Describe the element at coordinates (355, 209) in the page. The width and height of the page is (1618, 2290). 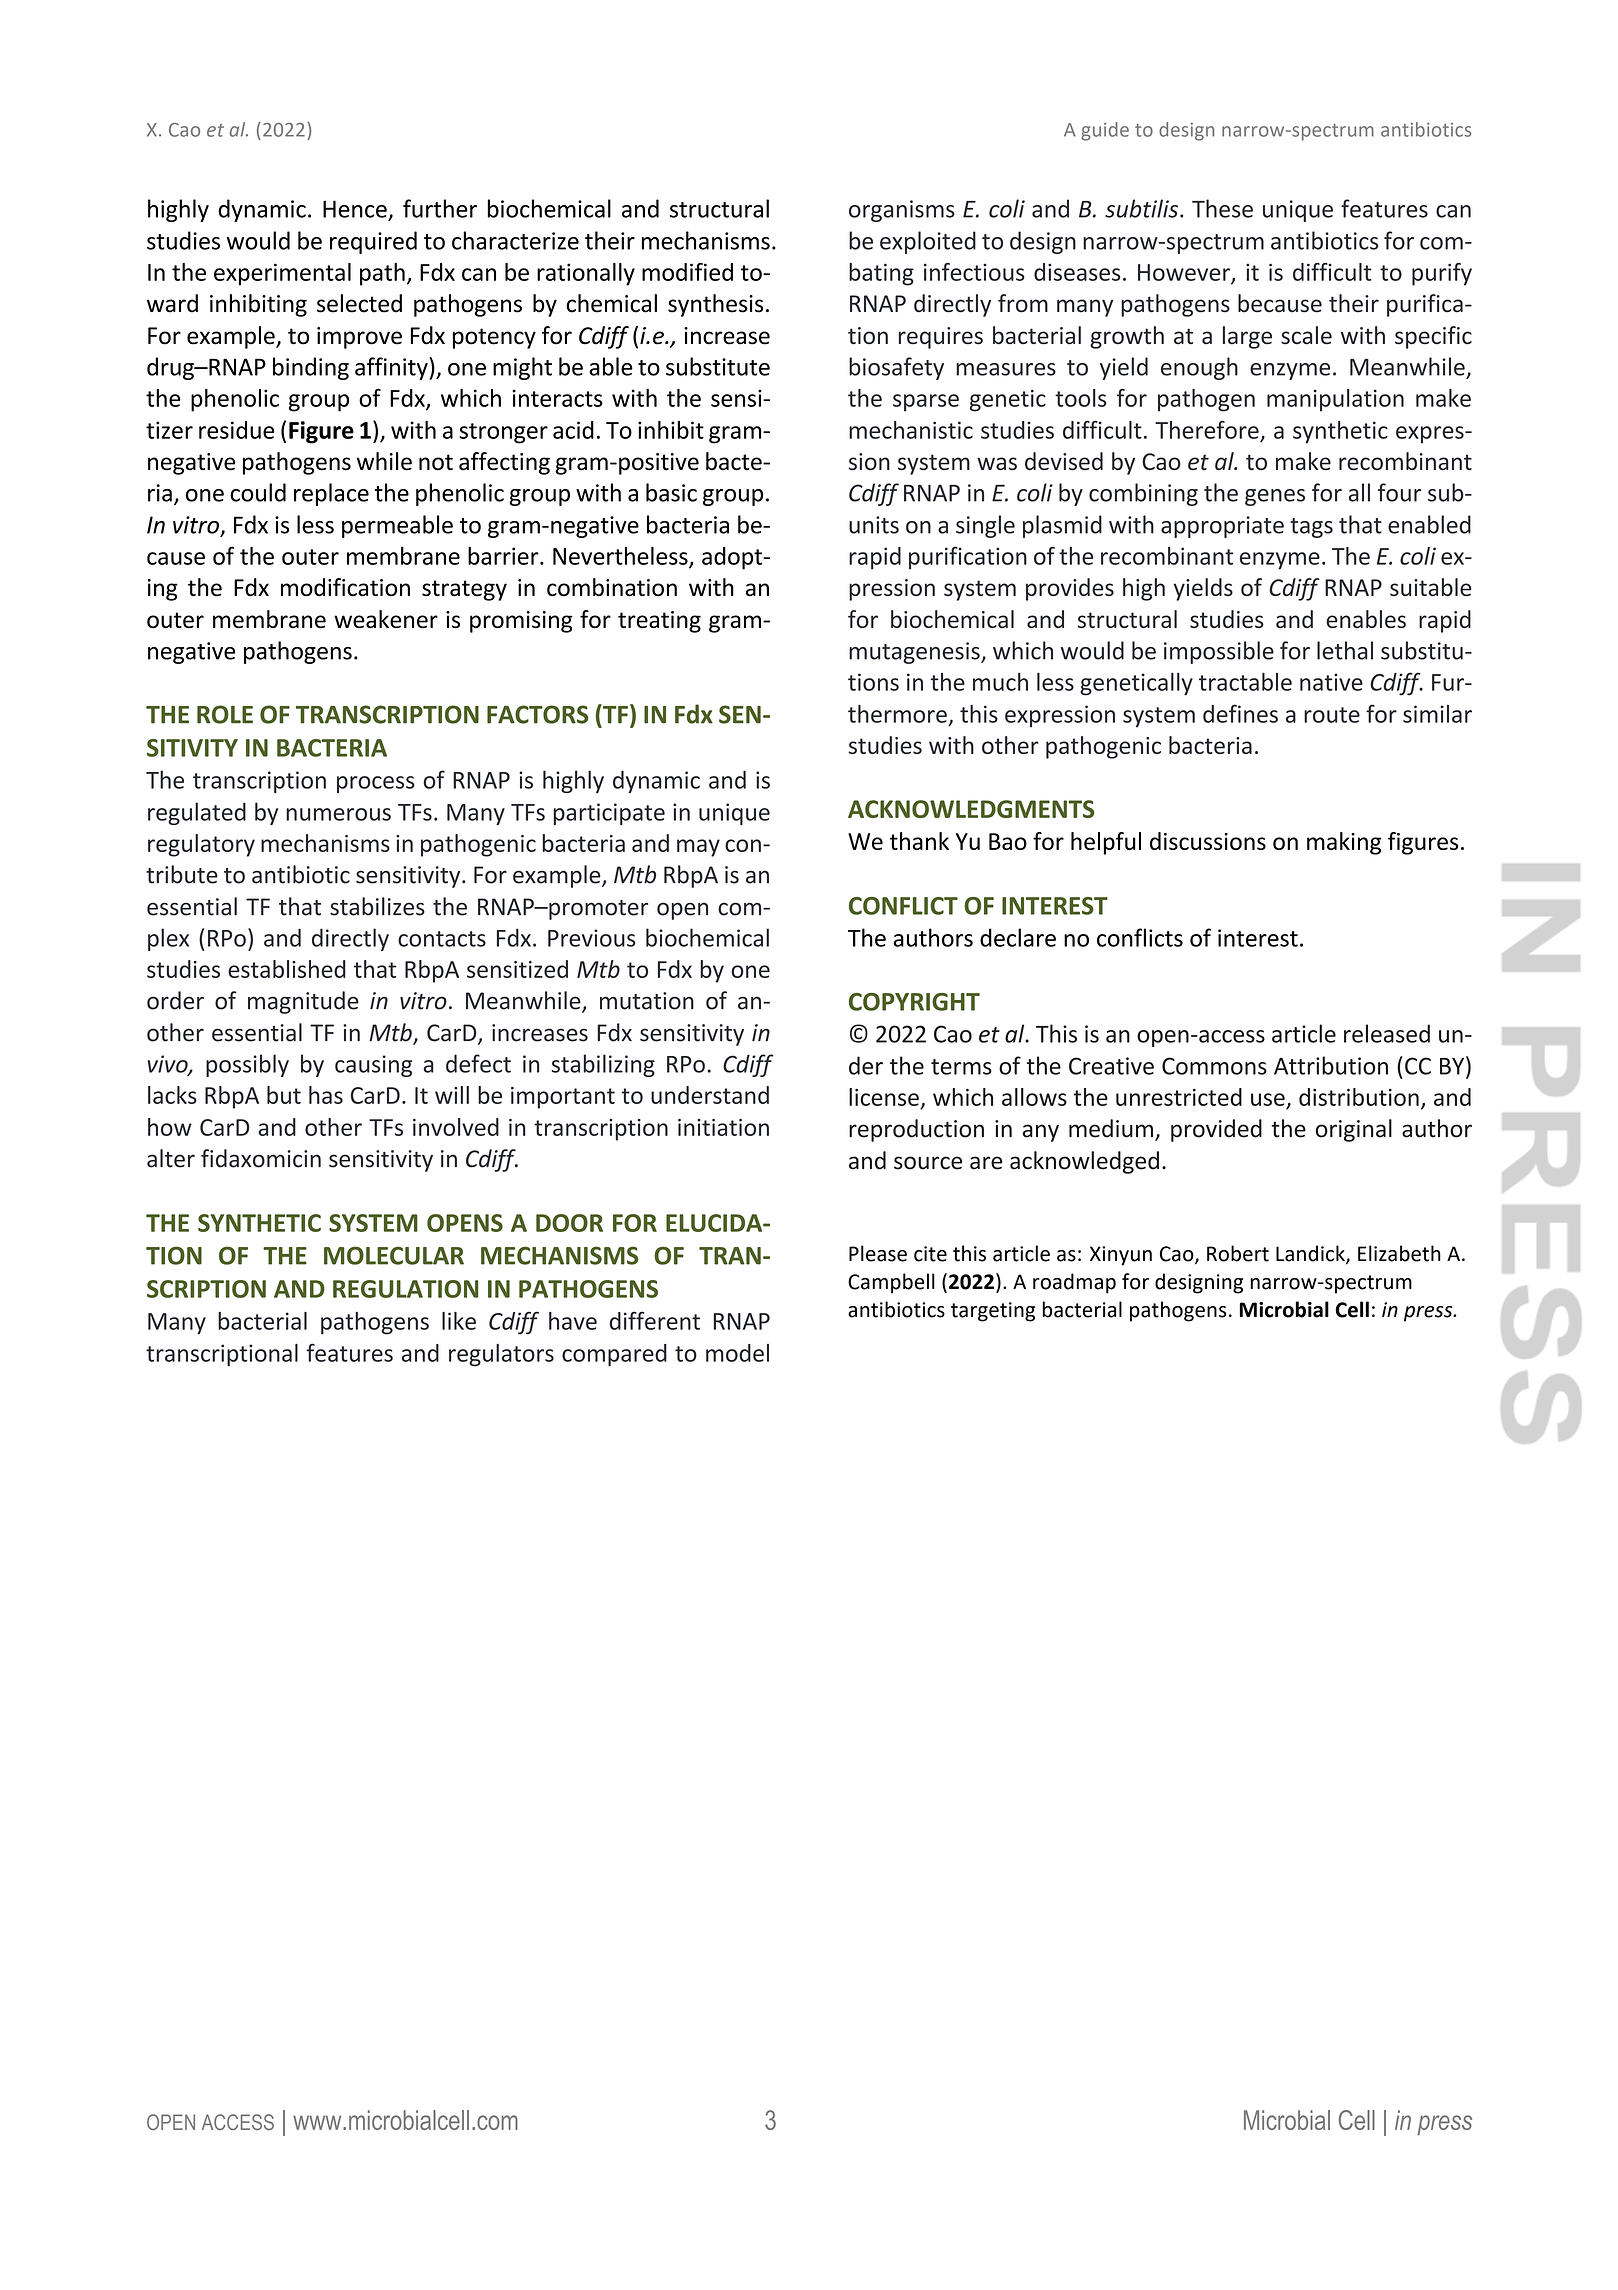
I see `Hence` at that location.
